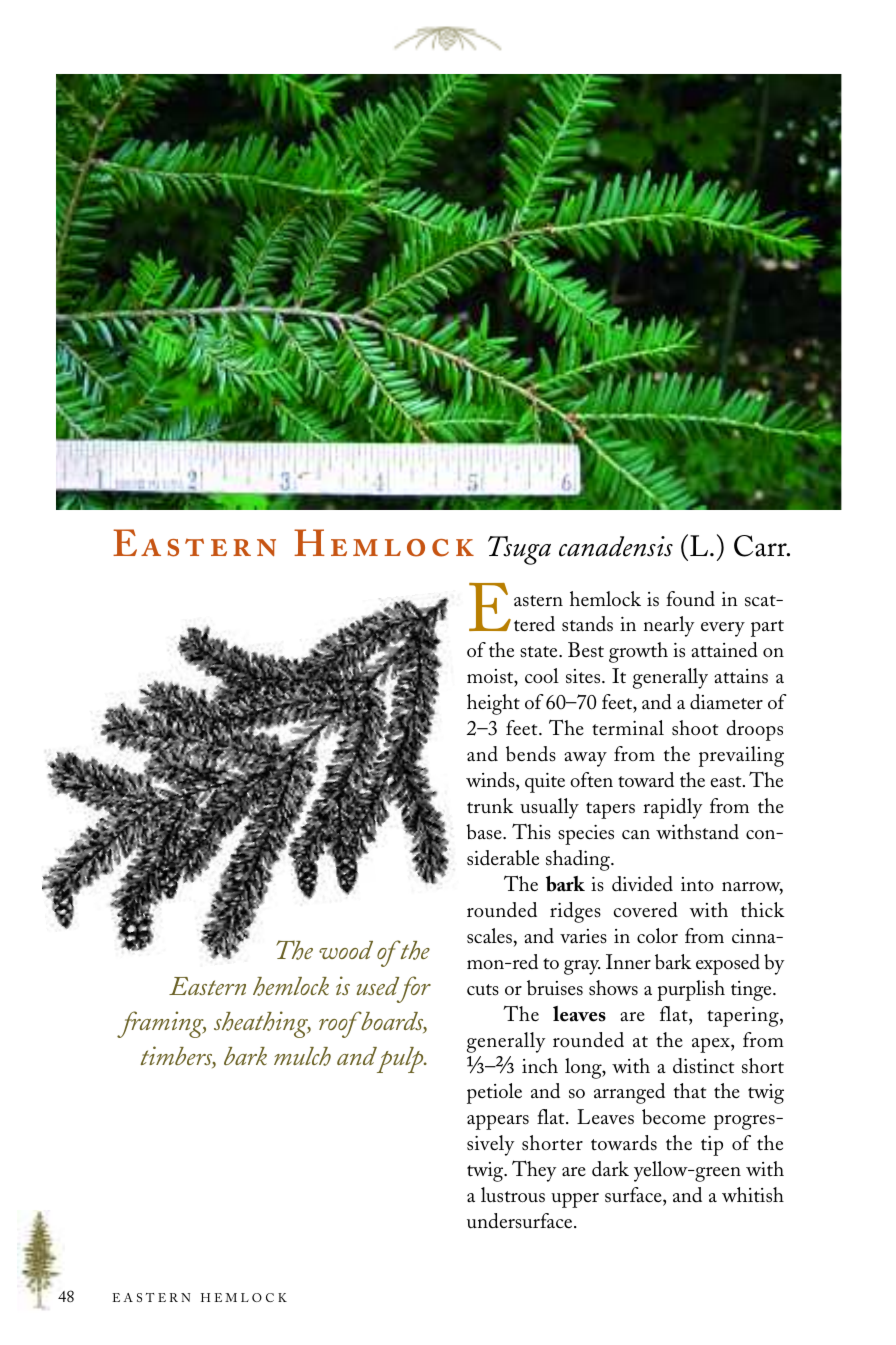  Describe the element at coordinates (491, 780) in the screenshot. I see `winds` at that location.
